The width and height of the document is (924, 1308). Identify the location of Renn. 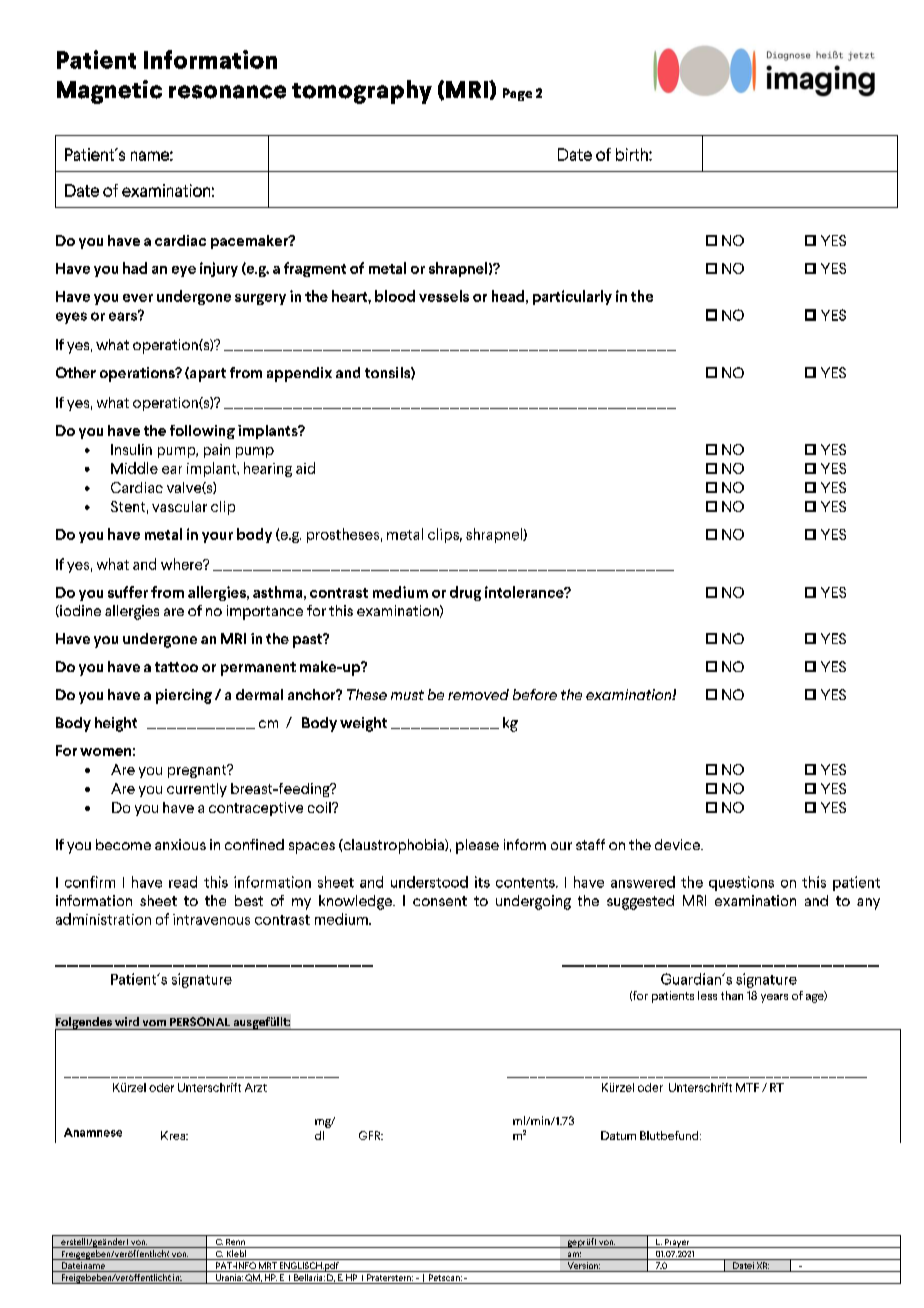
(236, 1243).
